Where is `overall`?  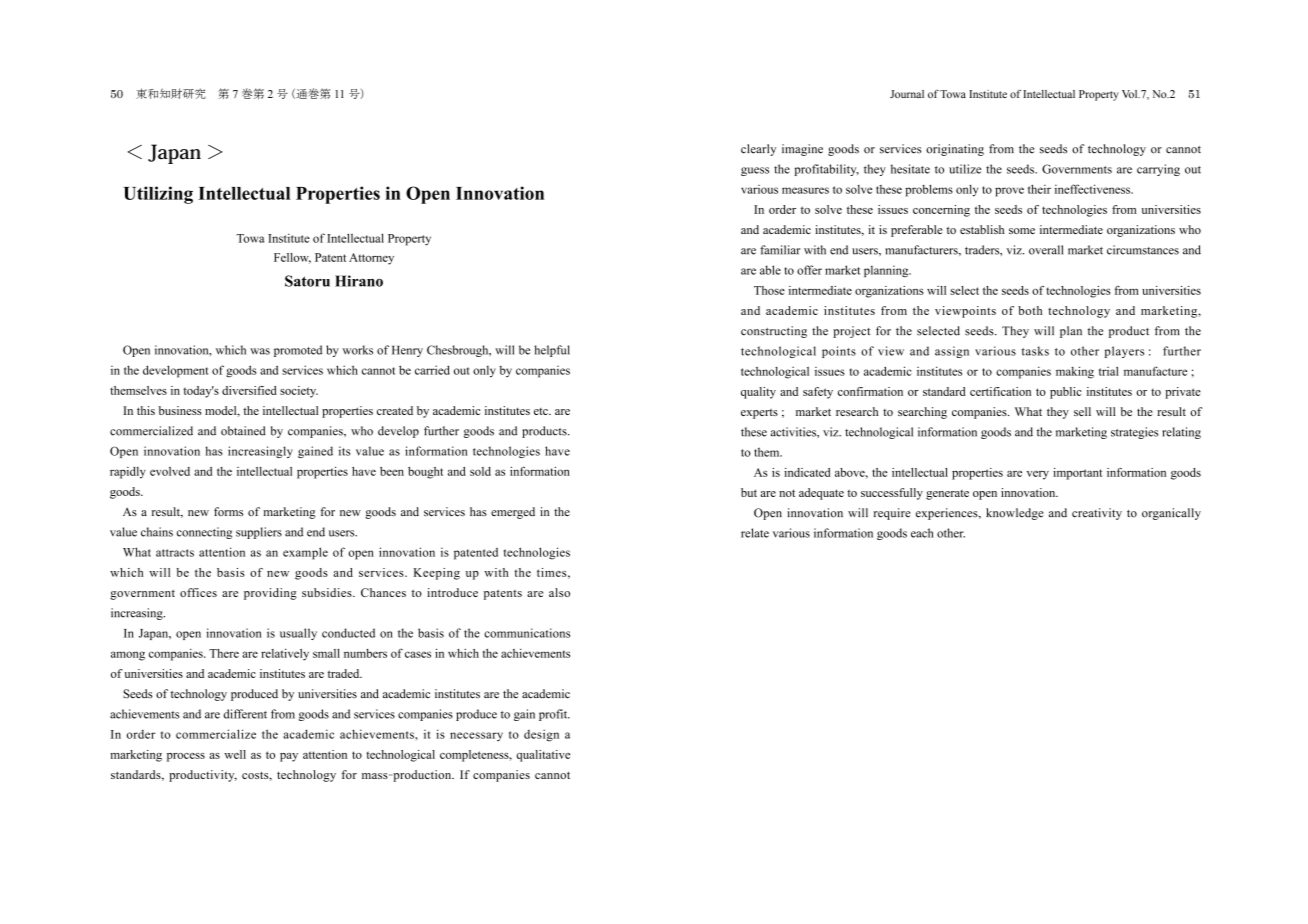
overall is located at coordinates (1046, 250).
